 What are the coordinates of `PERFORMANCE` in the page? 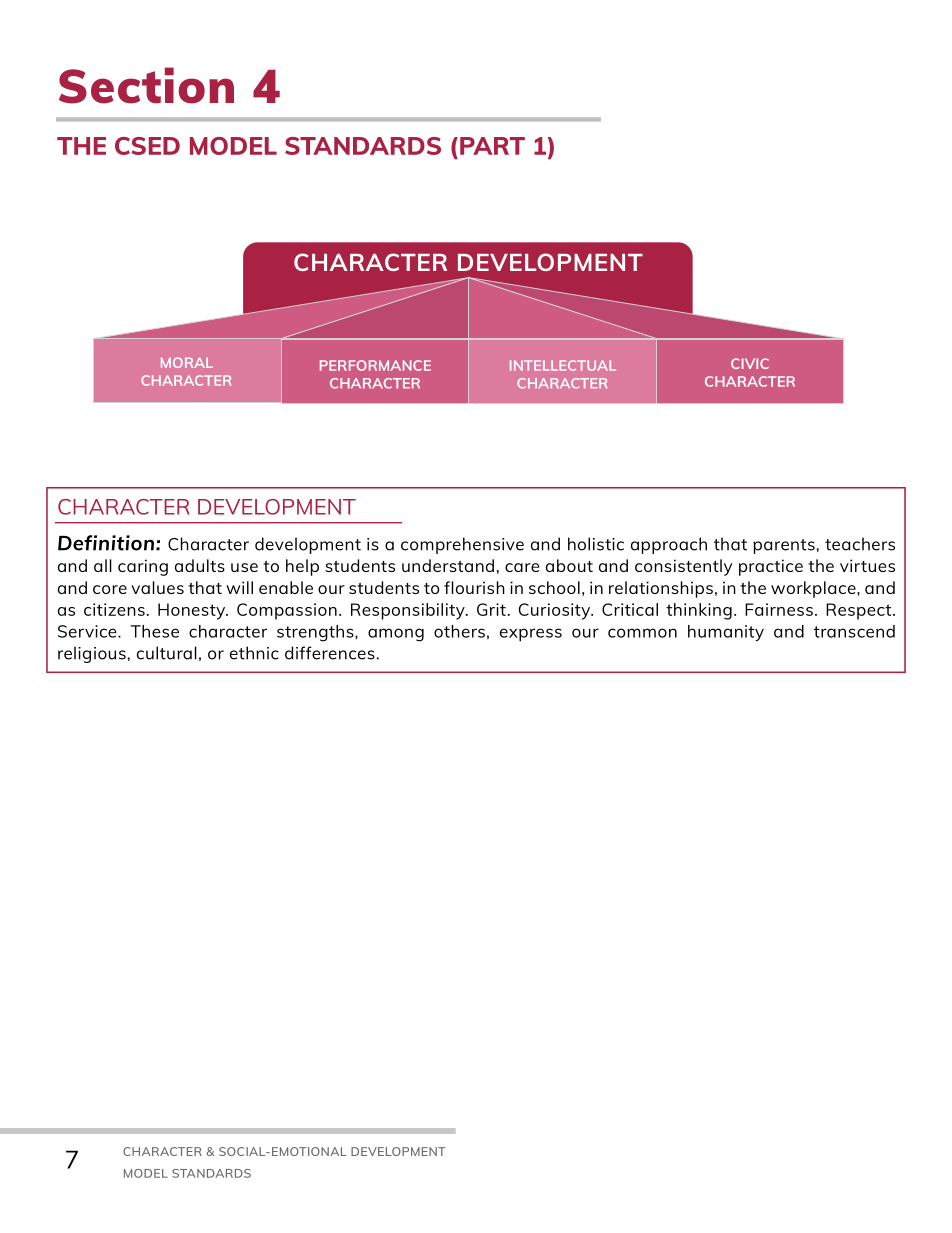 It's located at (375, 365).
